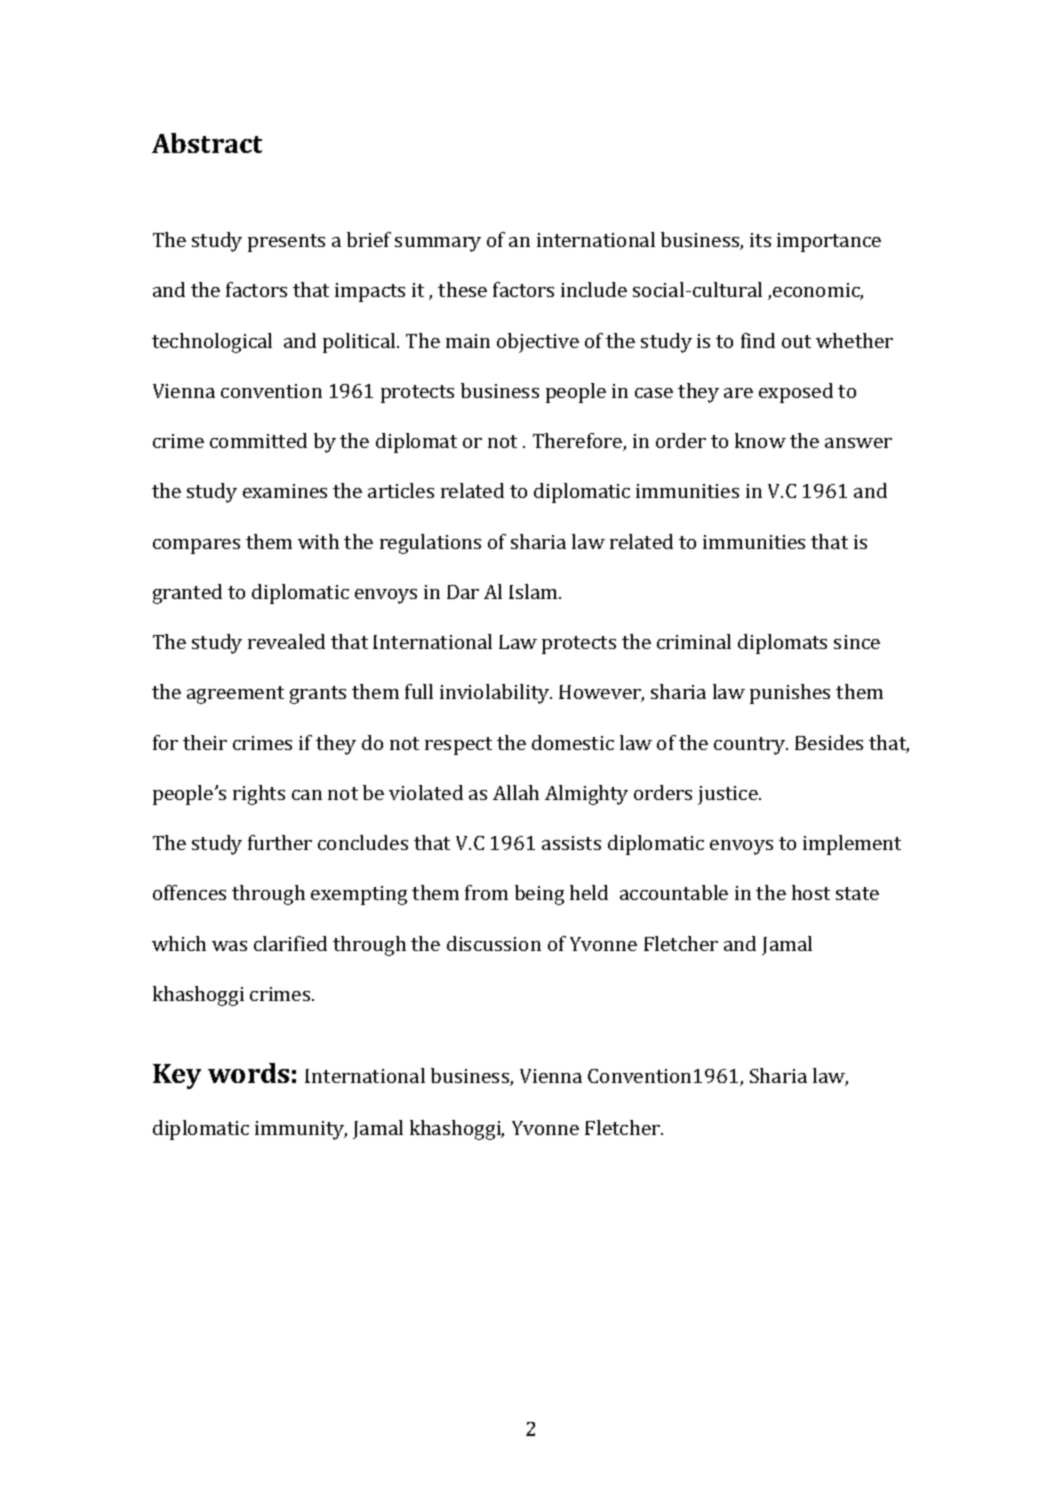 This document has height=1504, width=1063. Describe the element at coordinates (496, 694) in the document. I see `inviolability` at that location.
